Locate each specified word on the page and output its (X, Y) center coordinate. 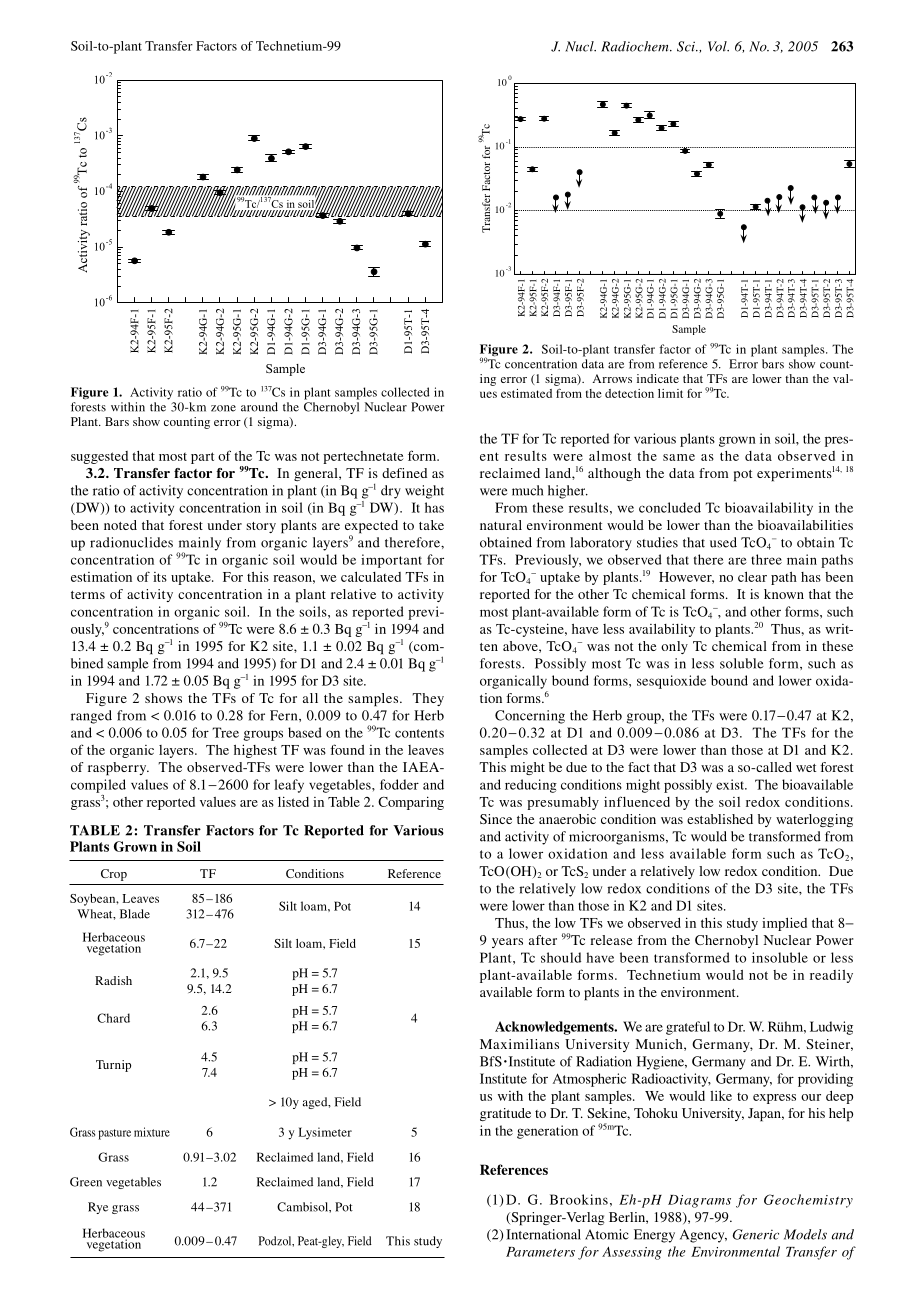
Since (496, 819)
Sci (687, 46)
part (202, 458)
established (720, 819)
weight (424, 492)
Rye (98, 1208)
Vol (718, 46)
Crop (114, 875)
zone (223, 408)
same (679, 457)
